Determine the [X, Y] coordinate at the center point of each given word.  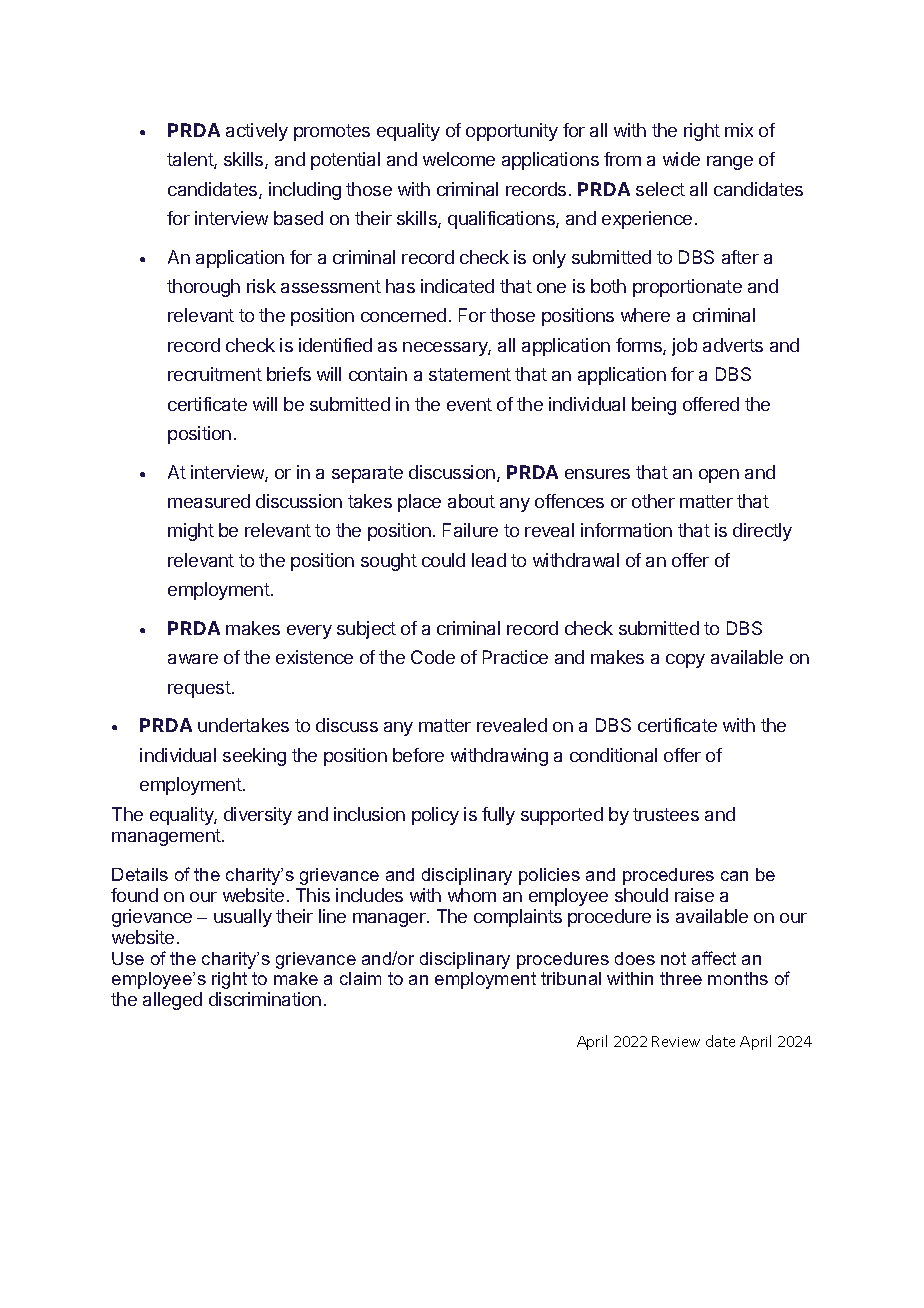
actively [257, 132]
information [626, 530]
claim [360, 978]
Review [676, 1041]
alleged [172, 1001]
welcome [459, 159]
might [191, 532]
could [443, 560]
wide [681, 159]
